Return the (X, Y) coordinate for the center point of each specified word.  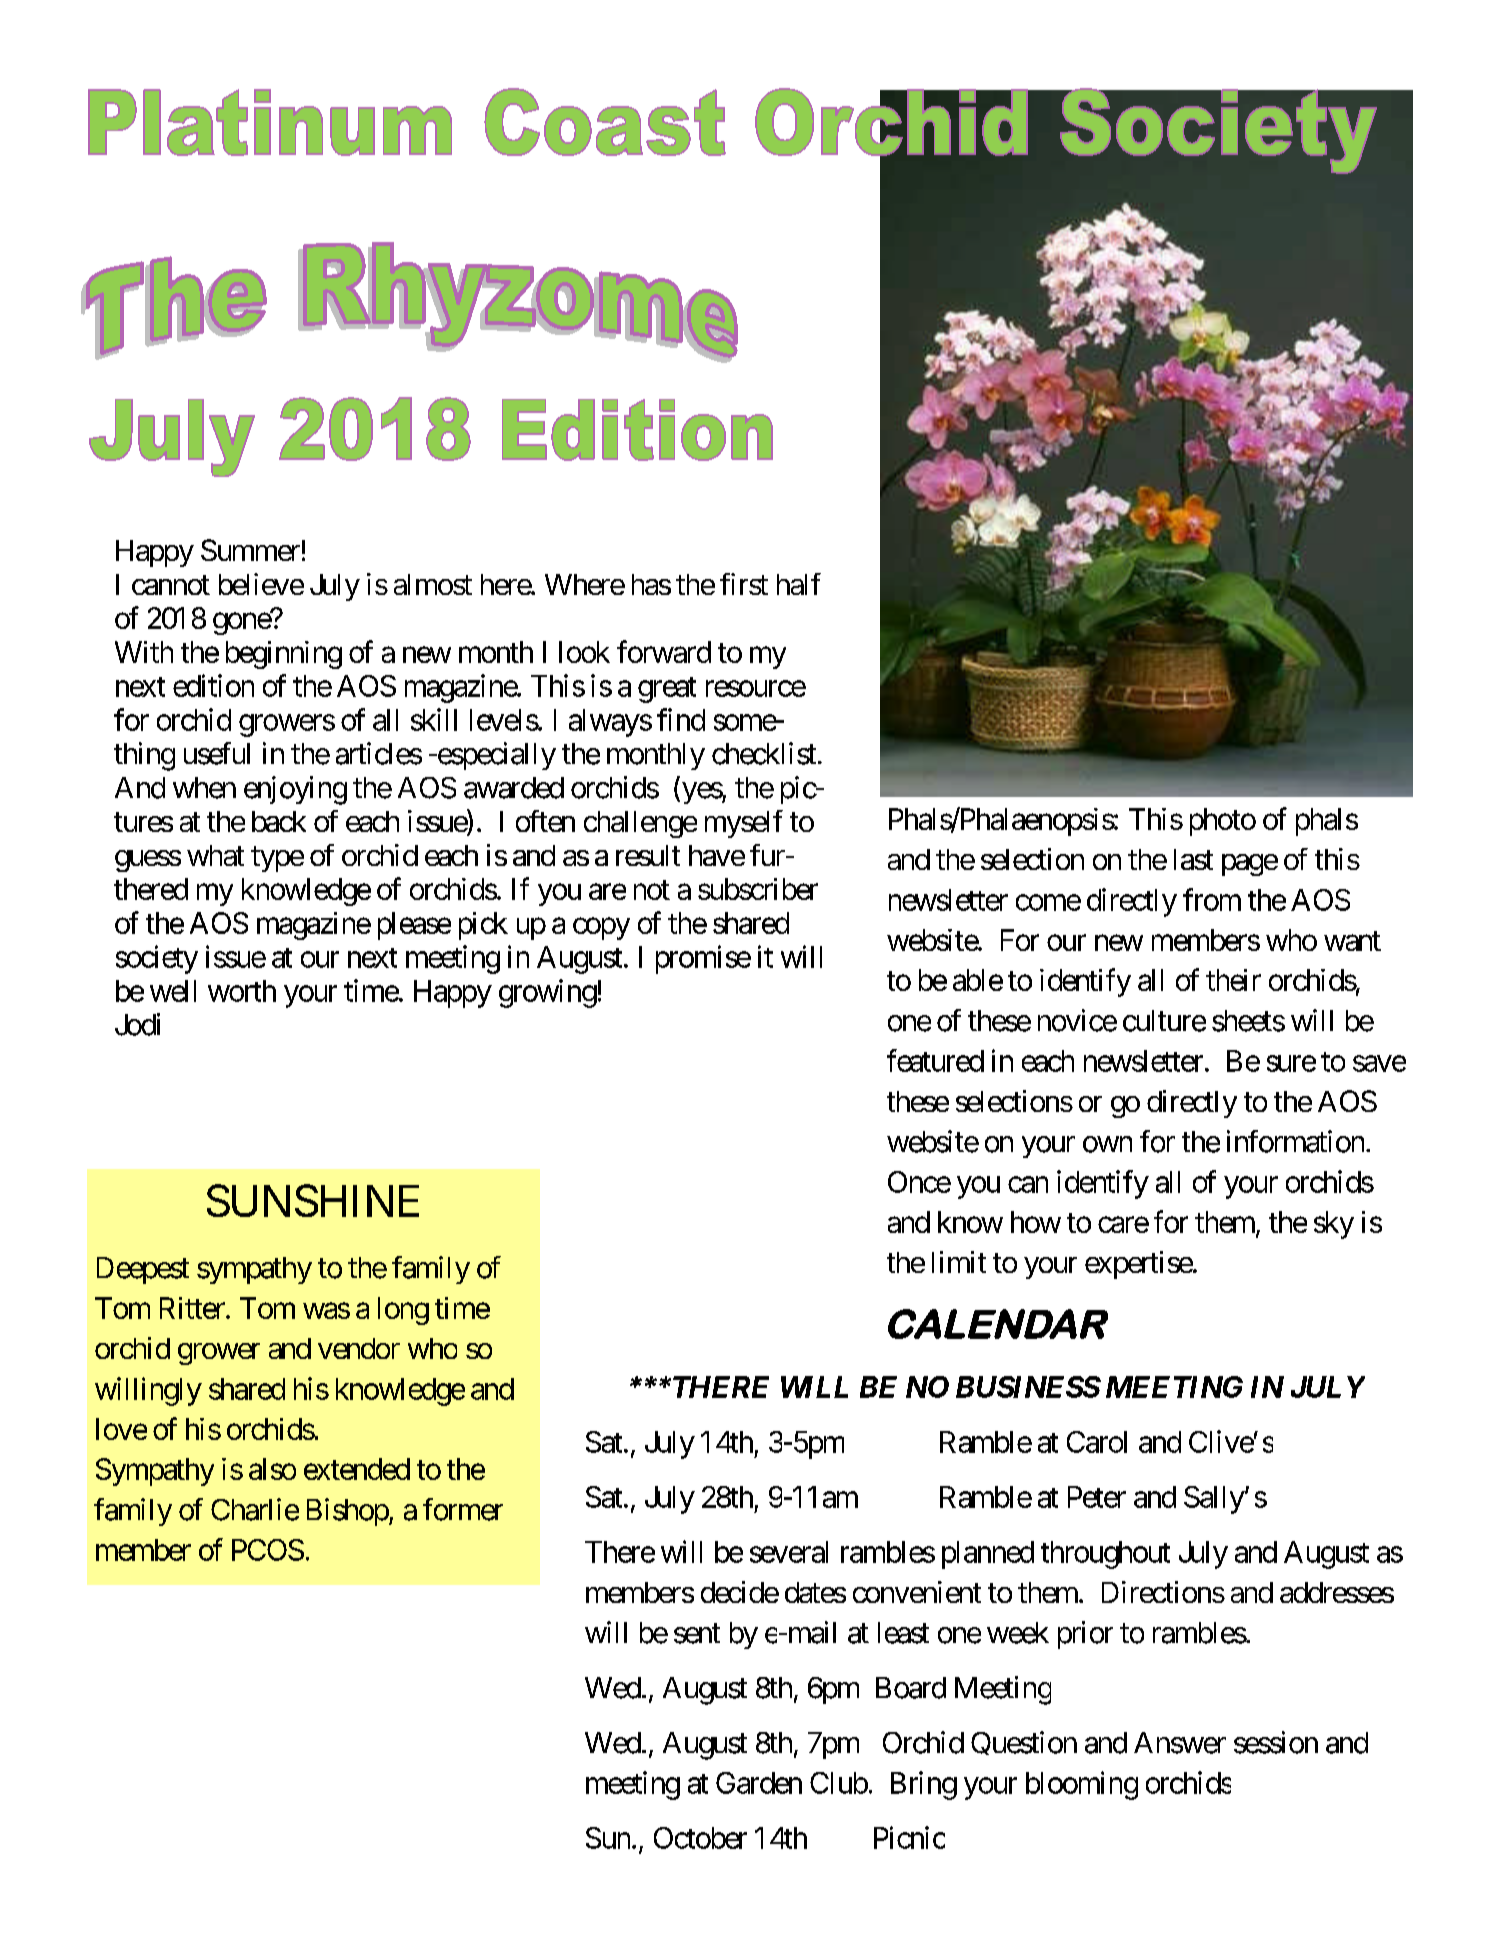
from (1212, 899)
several (789, 1552)
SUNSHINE (313, 1200)
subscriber (758, 889)
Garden (759, 1783)
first (744, 584)
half (799, 584)
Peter (1097, 1497)
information (1295, 1141)
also (272, 1469)
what (215, 855)
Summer (250, 550)
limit (959, 1262)
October (700, 1838)
